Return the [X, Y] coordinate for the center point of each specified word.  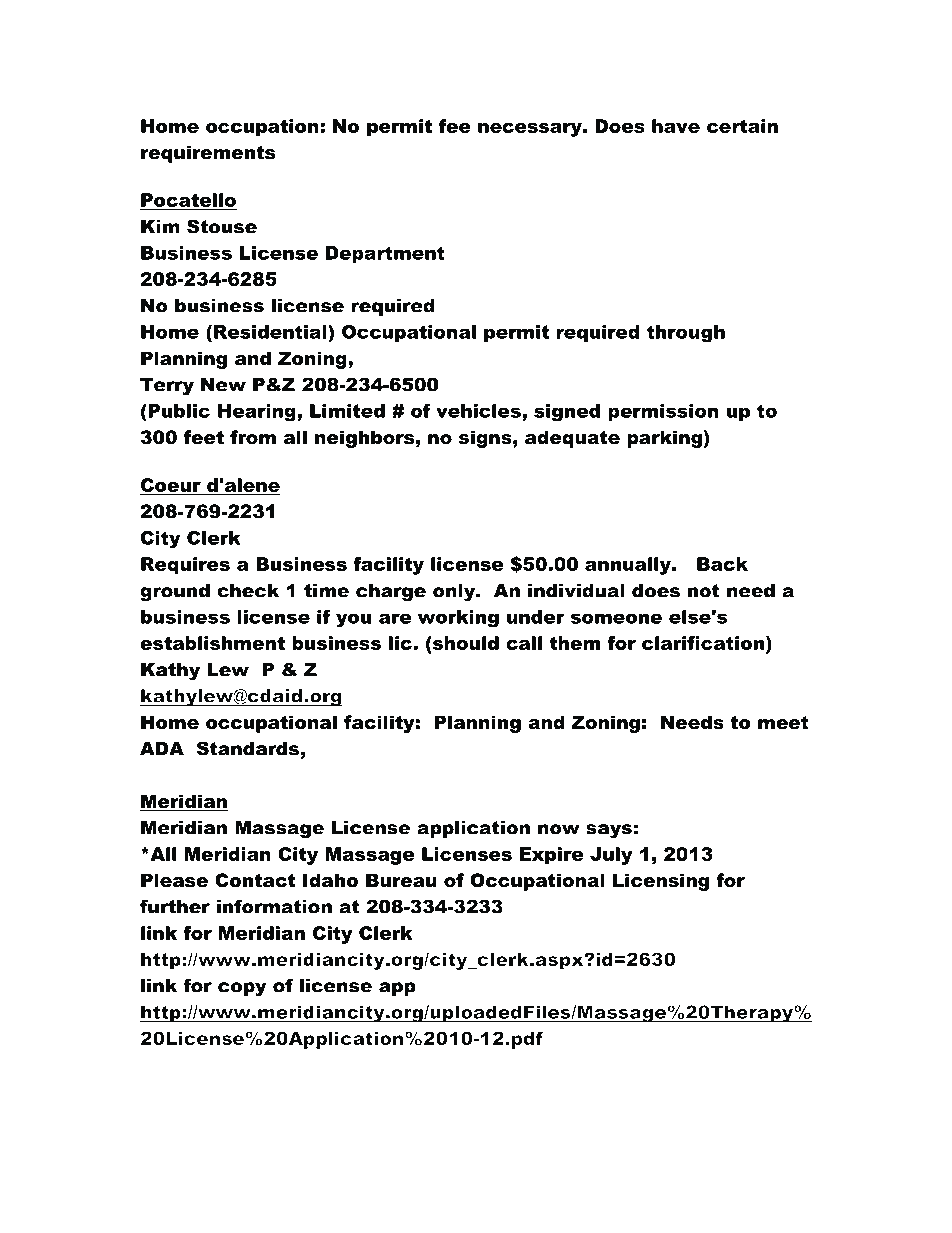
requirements [208, 154]
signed [567, 413]
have [676, 126]
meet [783, 723]
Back [722, 564]
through [686, 334]
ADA [162, 749]
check [248, 591]
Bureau [401, 880]
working [458, 619]
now [559, 829]
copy [242, 989]
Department [385, 254]
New [223, 385]
